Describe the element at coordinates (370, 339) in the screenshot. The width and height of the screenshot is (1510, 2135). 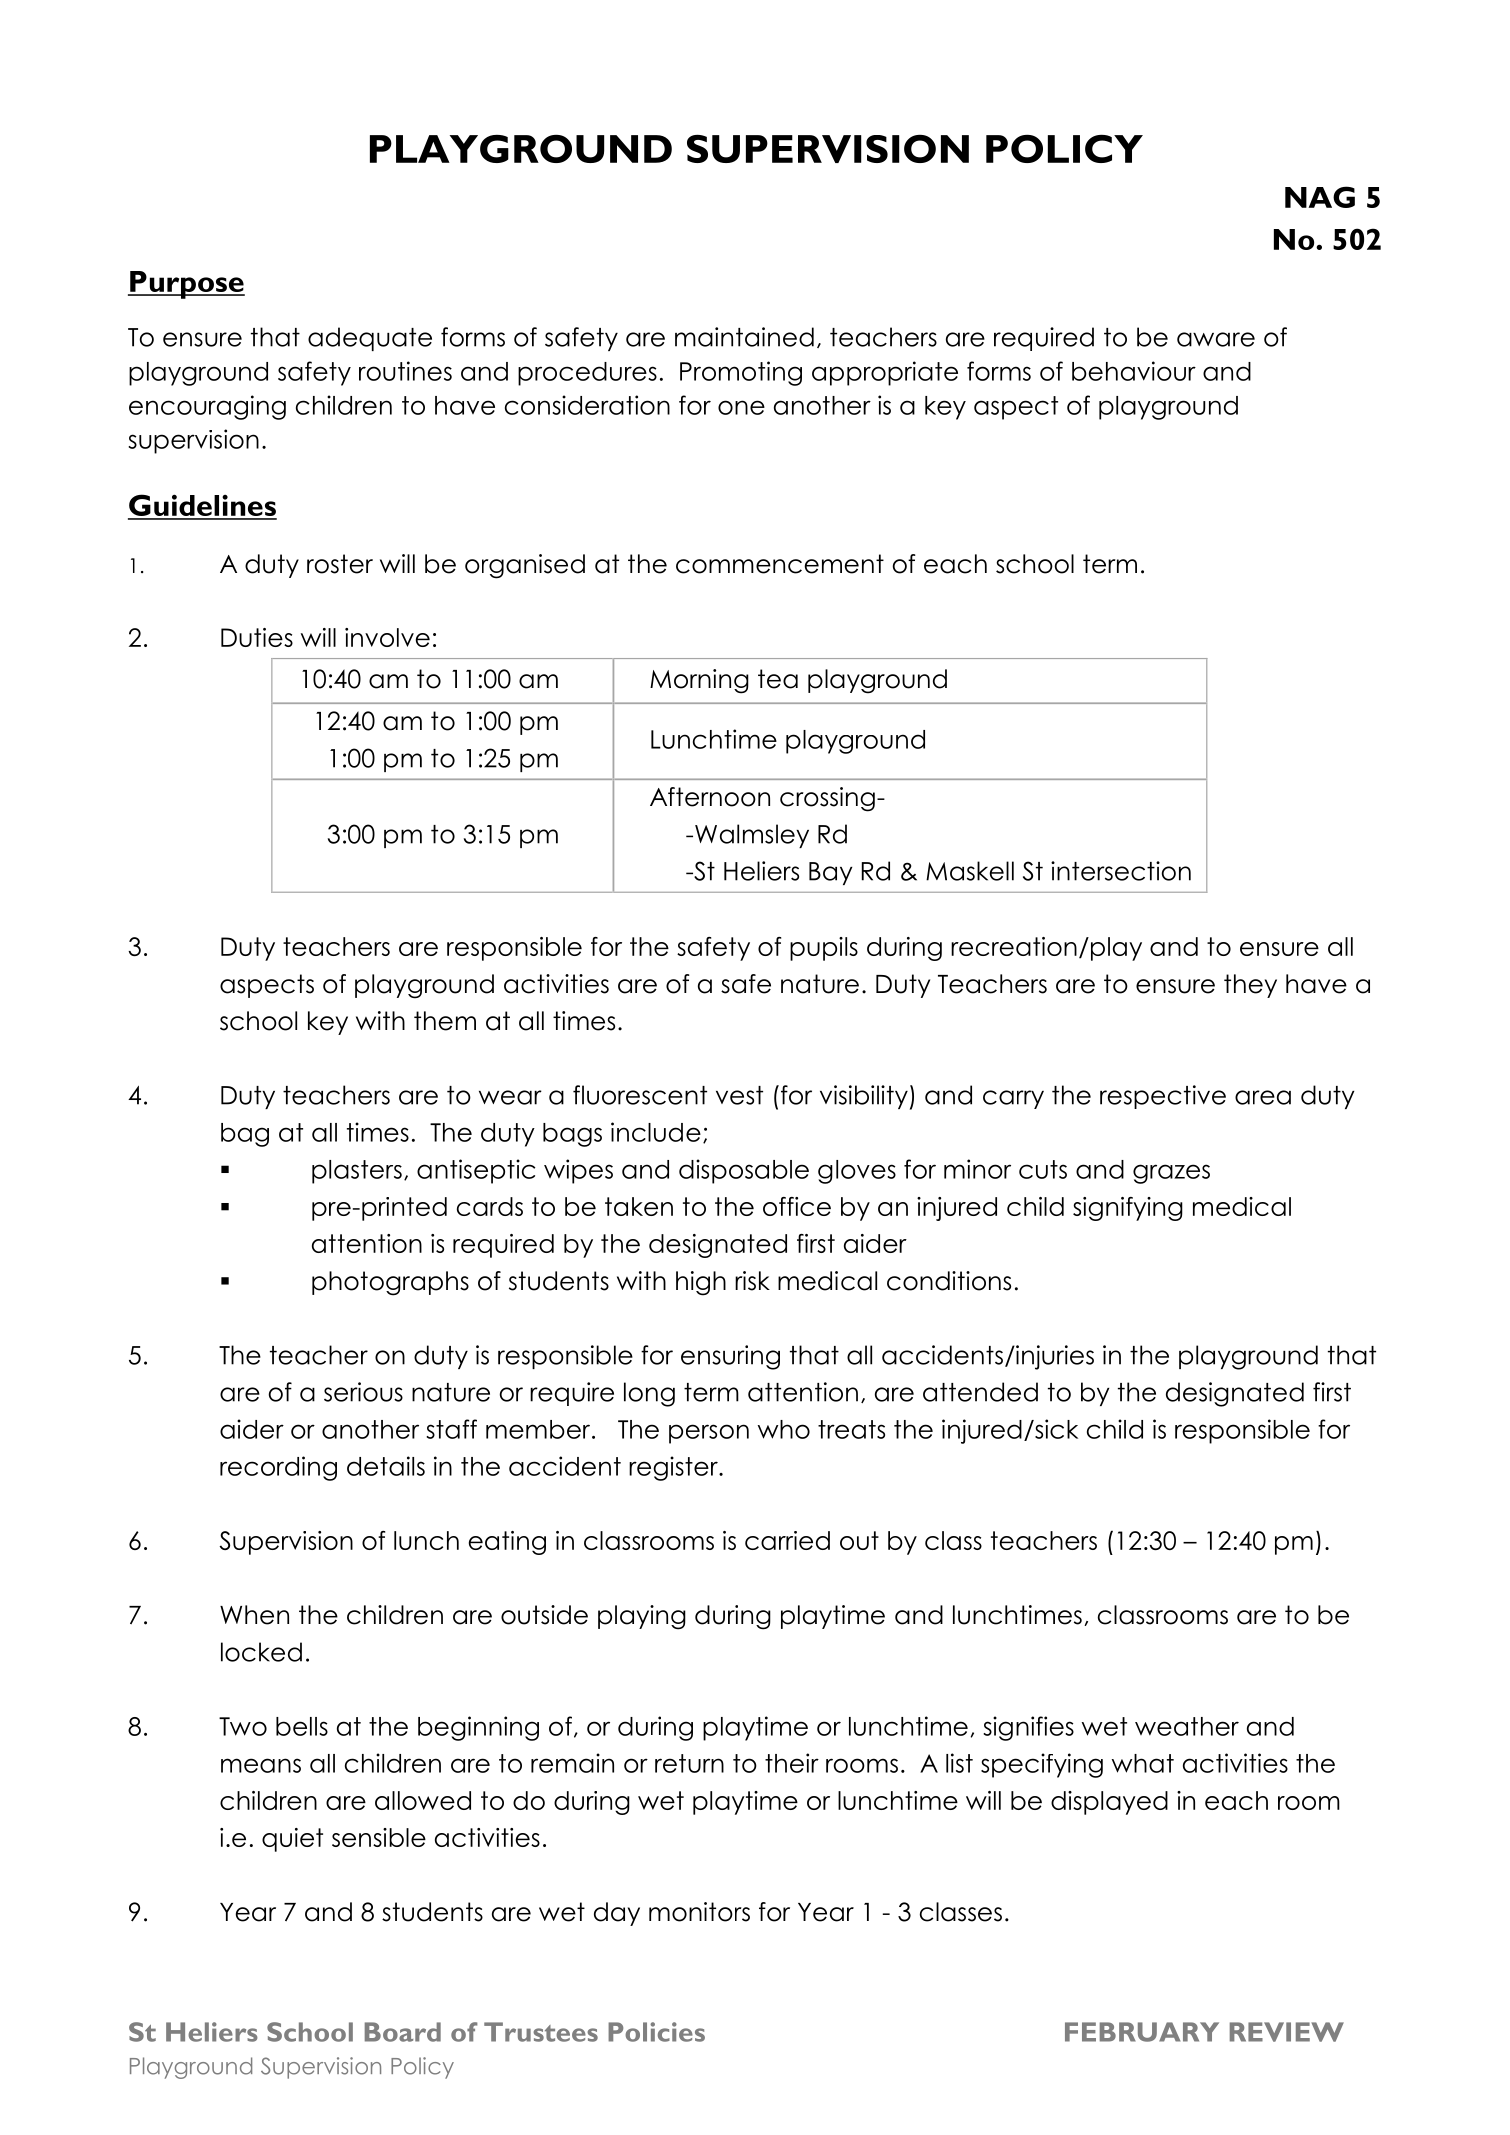
I see `adequate` at that location.
